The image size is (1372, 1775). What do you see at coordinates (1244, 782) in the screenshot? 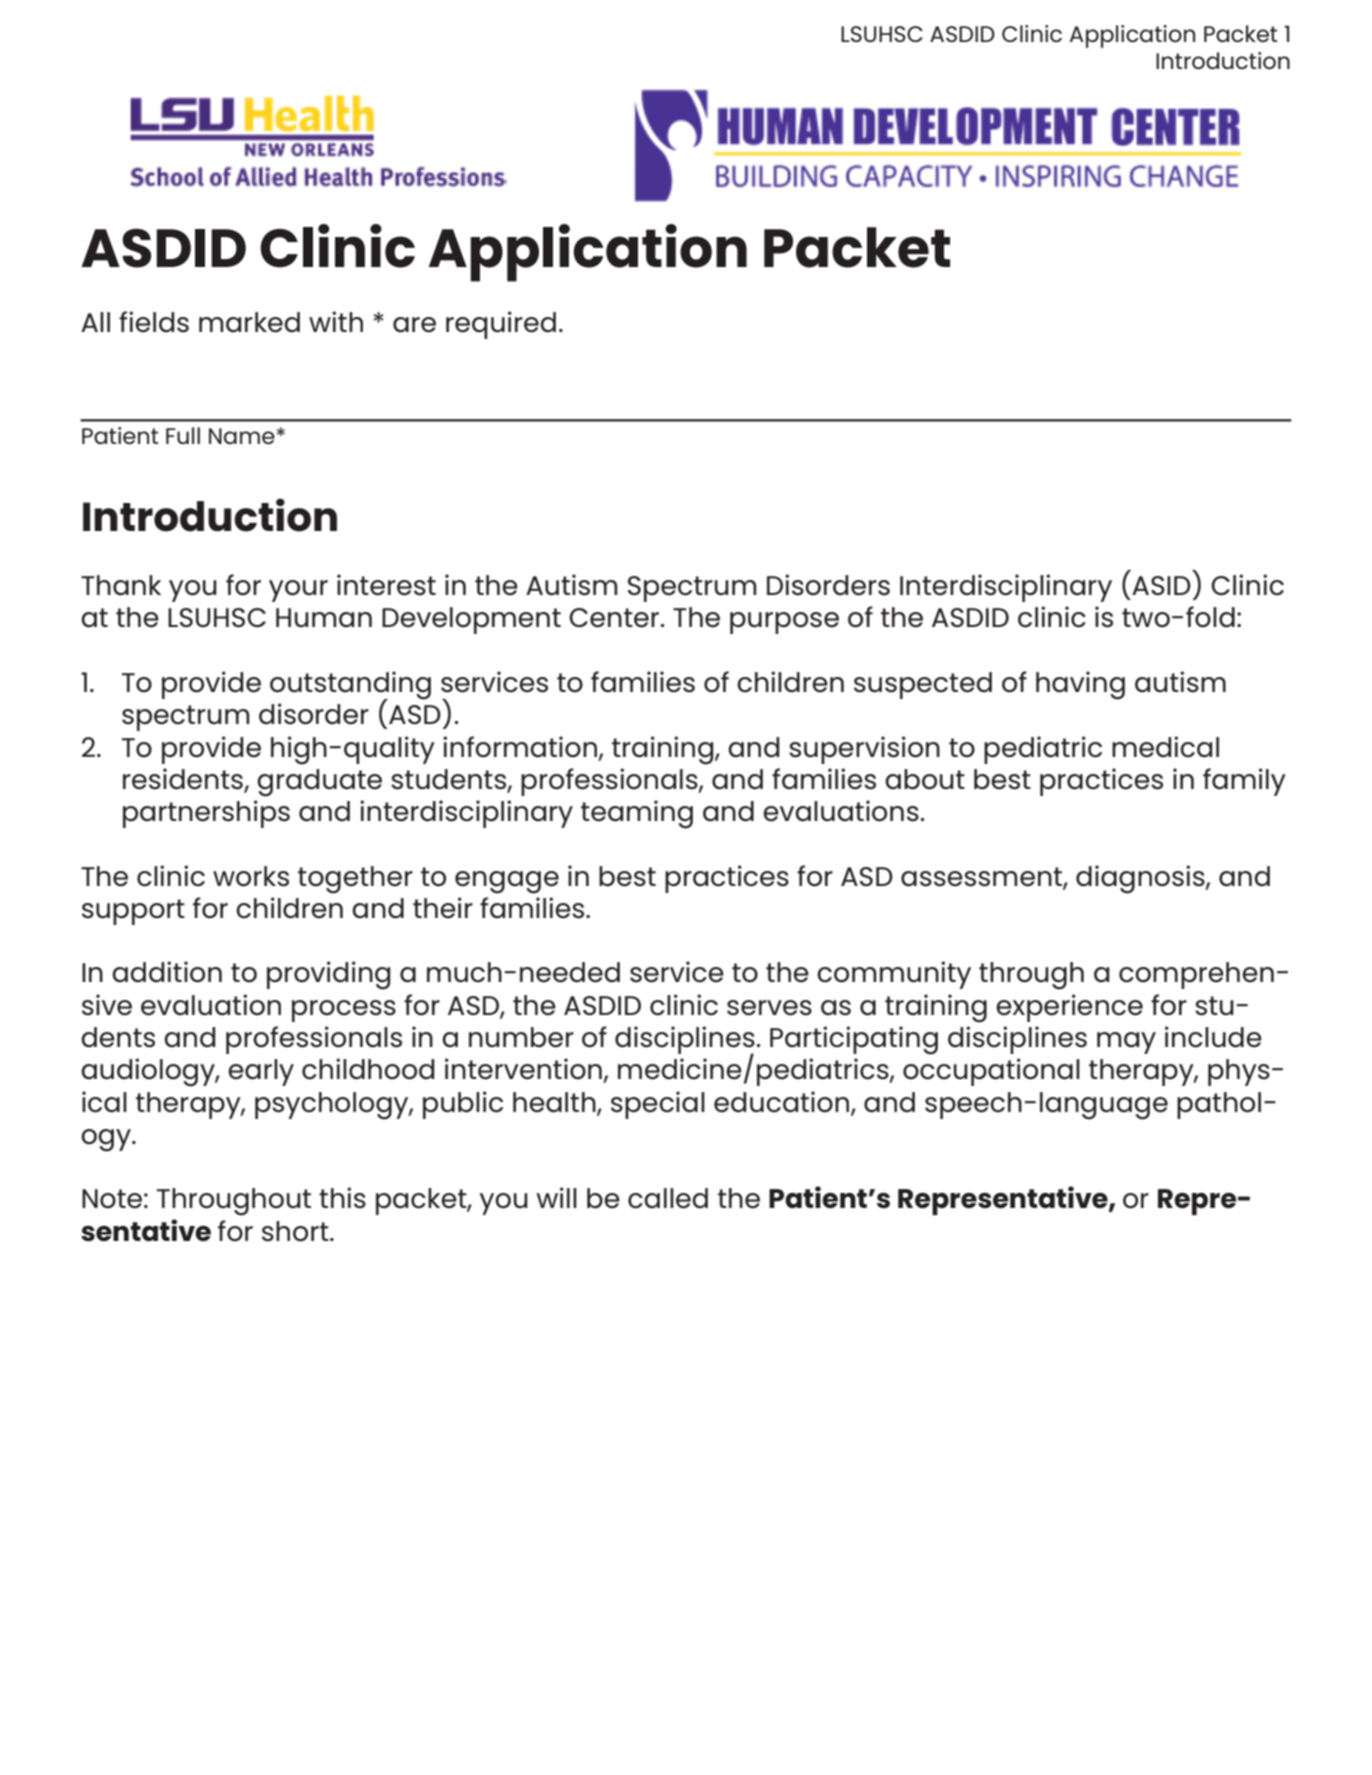
I see `family` at bounding box center [1244, 782].
